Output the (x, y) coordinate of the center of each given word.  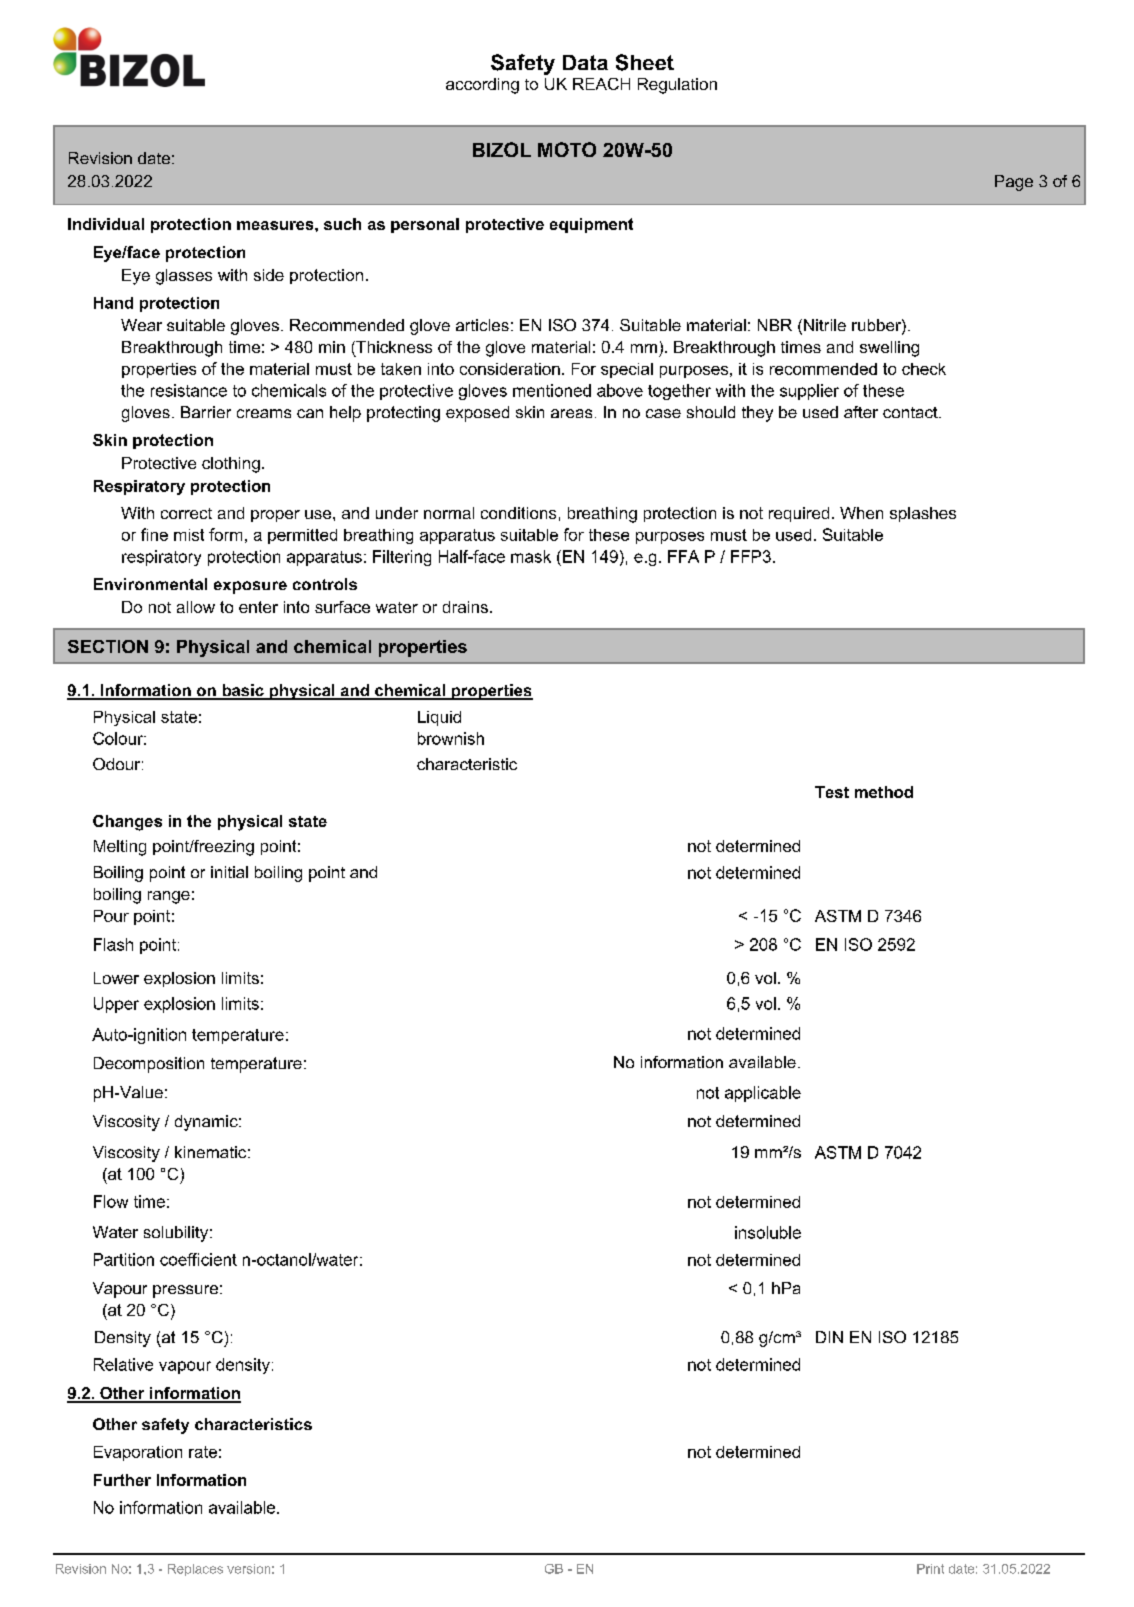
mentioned (552, 390)
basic (243, 691)
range (169, 897)
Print (930, 1569)
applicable (763, 1094)
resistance (189, 390)
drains (465, 607)
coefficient (198, 1259)
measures (276, 225)
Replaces (195, 1570)
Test (832, 792)
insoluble (768, 1232)
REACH (601, 84)
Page (1014, 183)
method (884, 792)
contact (911, 412)
